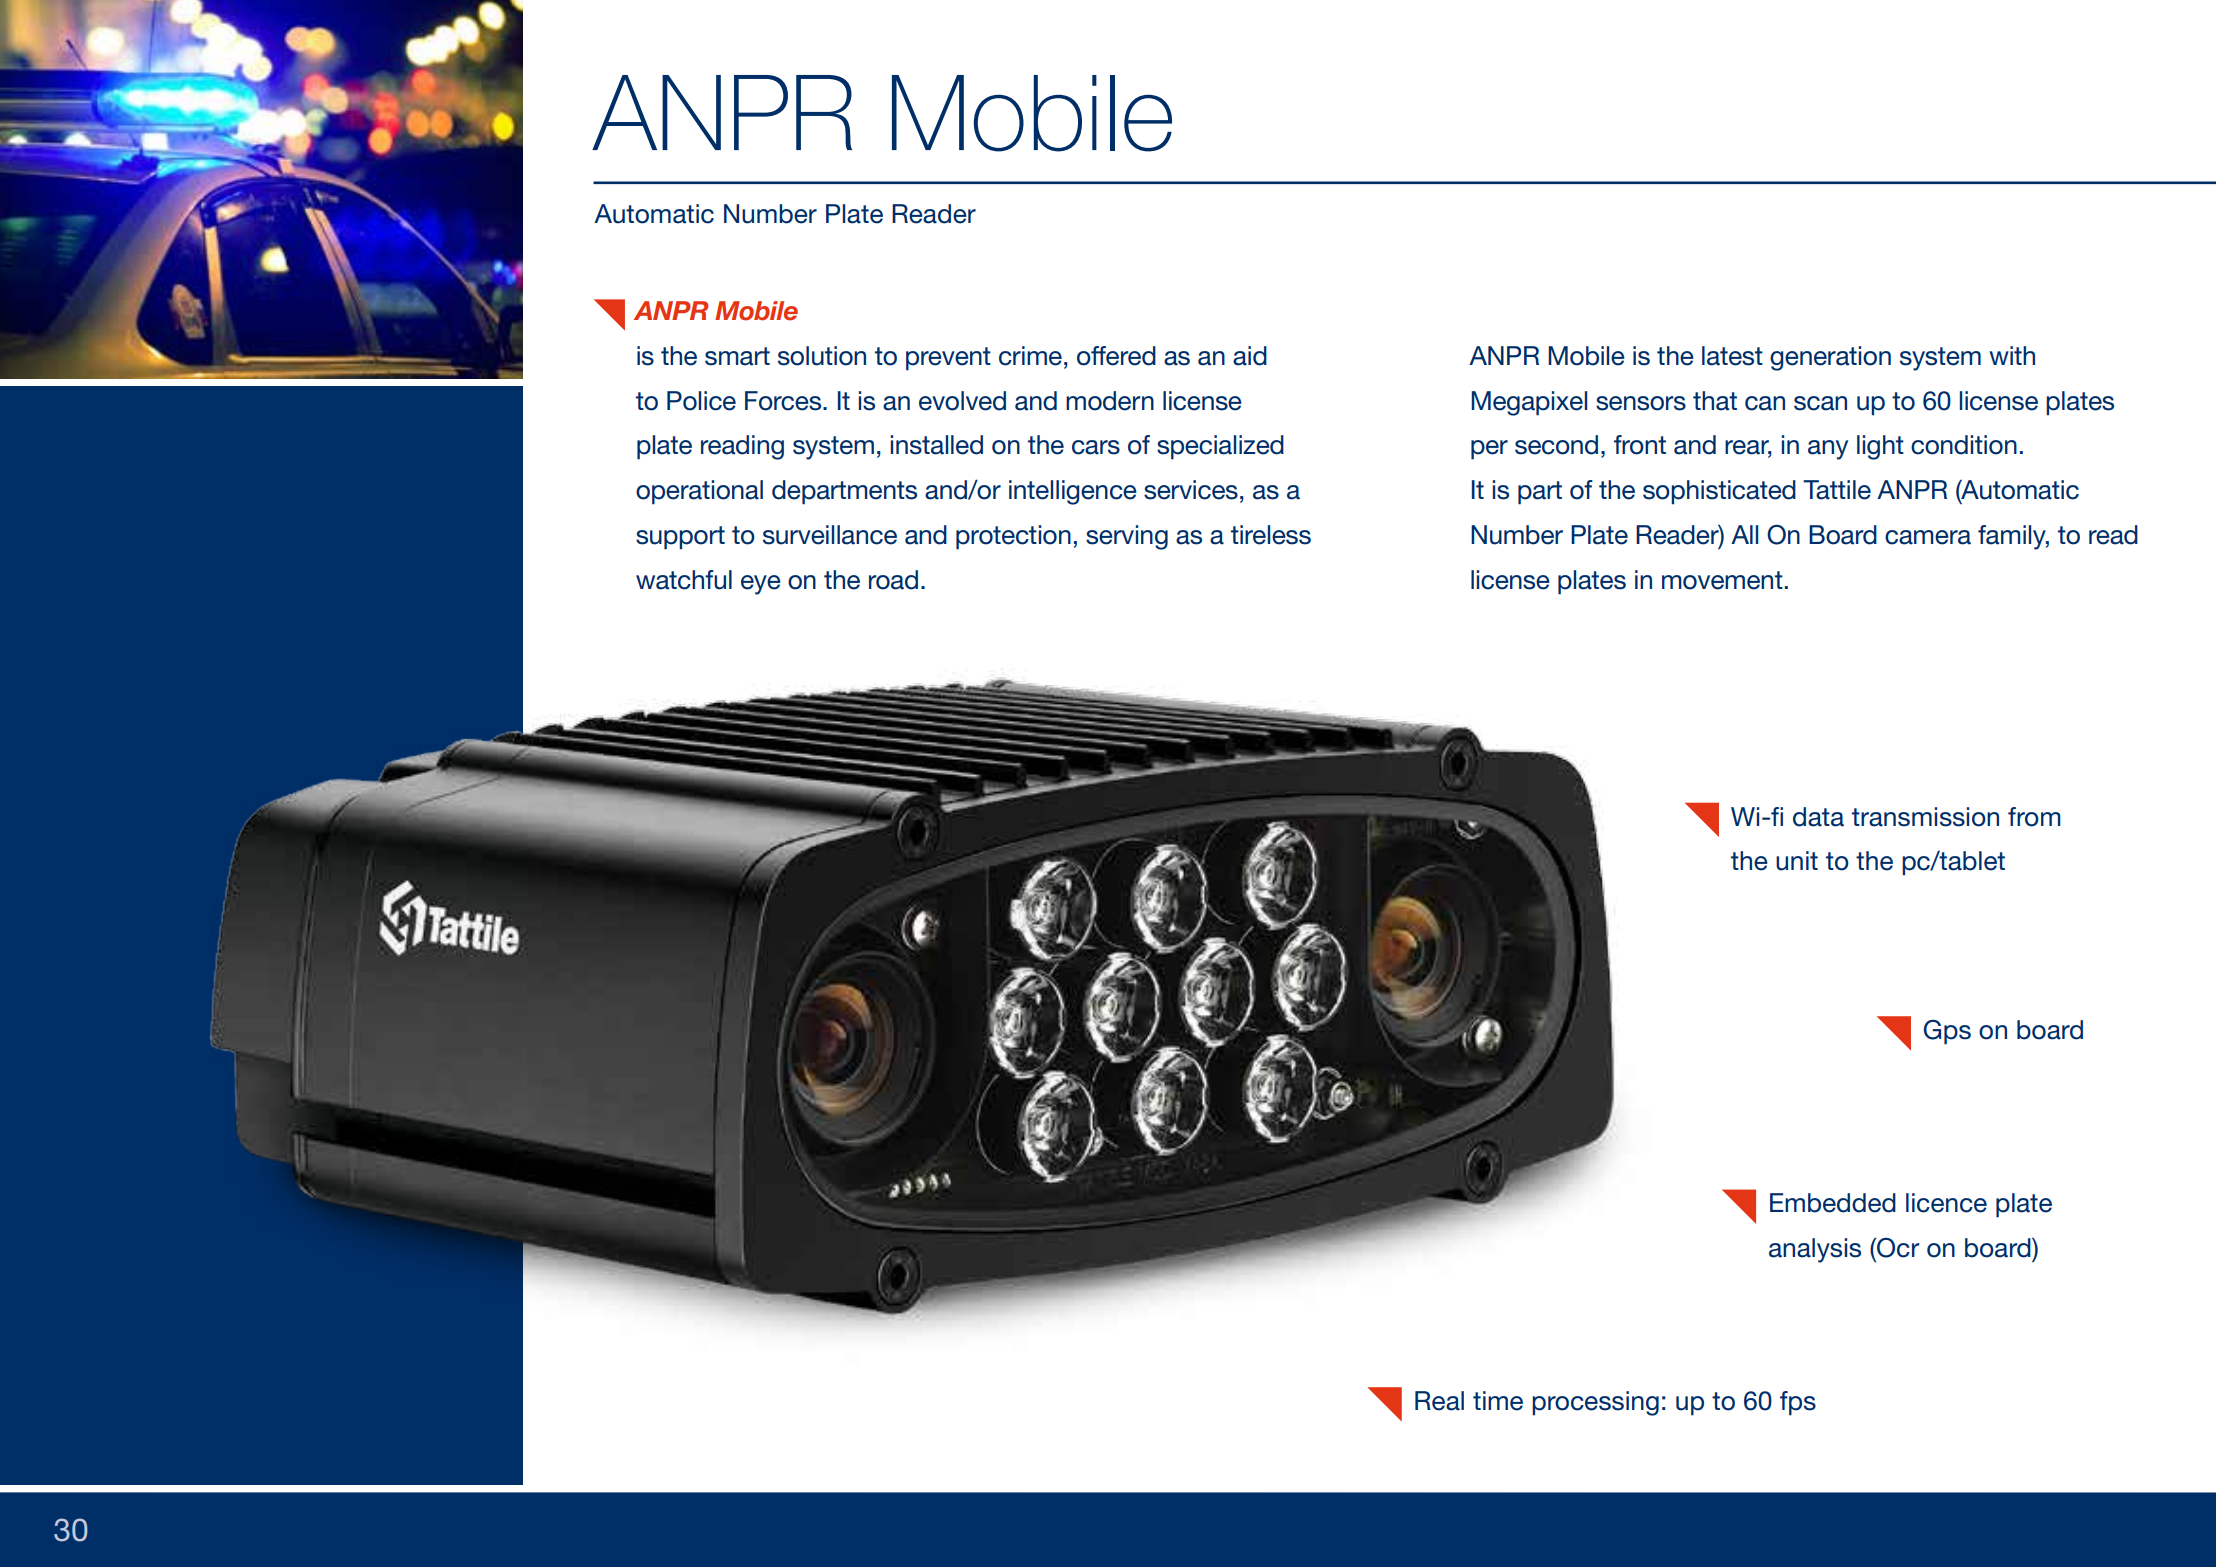 This screenshot has width=2216, height=1567. What do you see at coordinates (1928, 537) in the screenshot?
I see `camera` at bounding box center [1928, 537].
